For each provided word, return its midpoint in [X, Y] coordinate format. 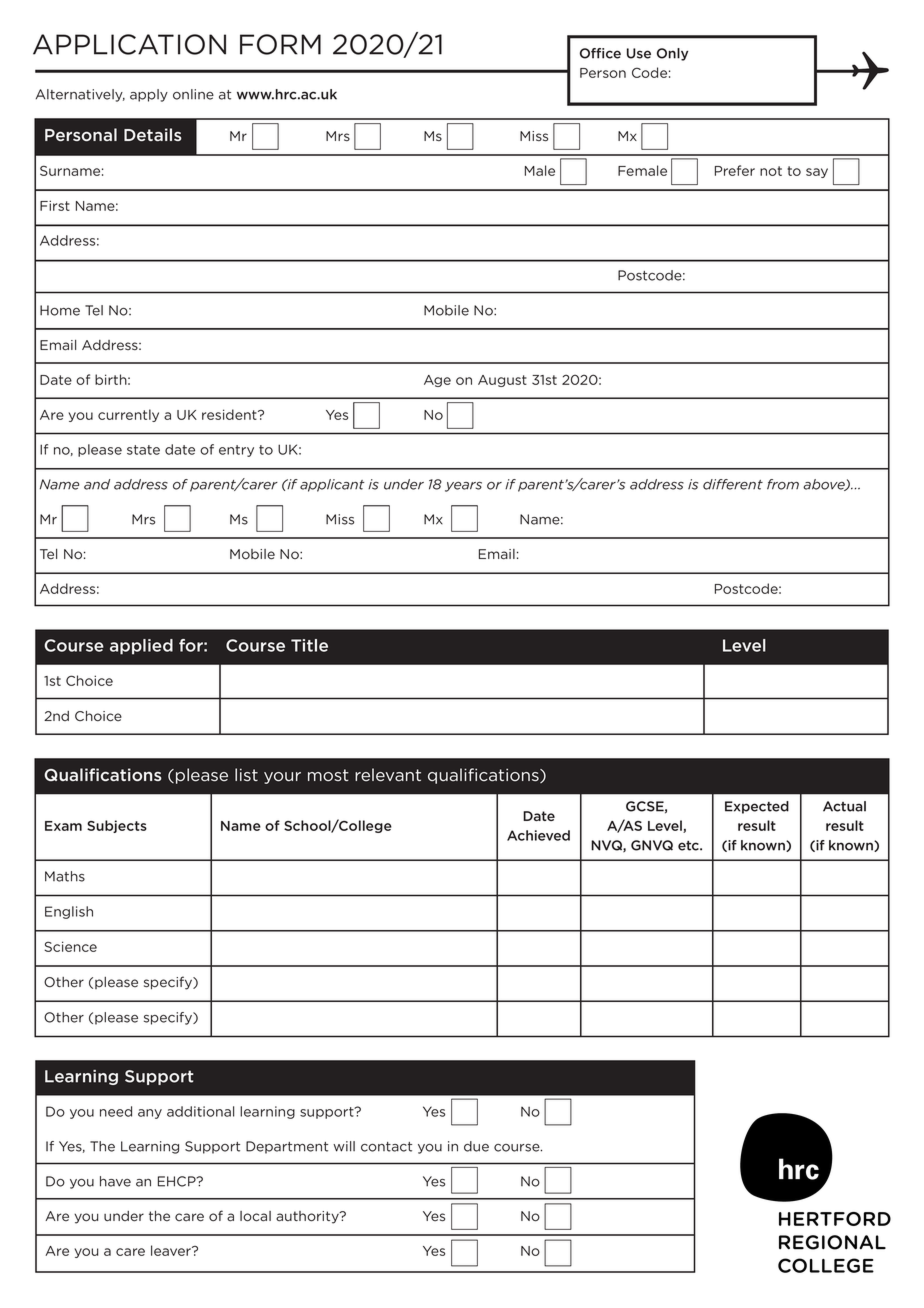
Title [309, 645]
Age [437, 381]
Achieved [538, 835]
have [115, 1181]
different [733, 484]
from [783, 484]
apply [149, 95]
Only [672, 54]
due [476, 1146]
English [69, 912]
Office [600, 53]
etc [689, 846]
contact [386, 1147]
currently [128, 415]
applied [141, 647]
